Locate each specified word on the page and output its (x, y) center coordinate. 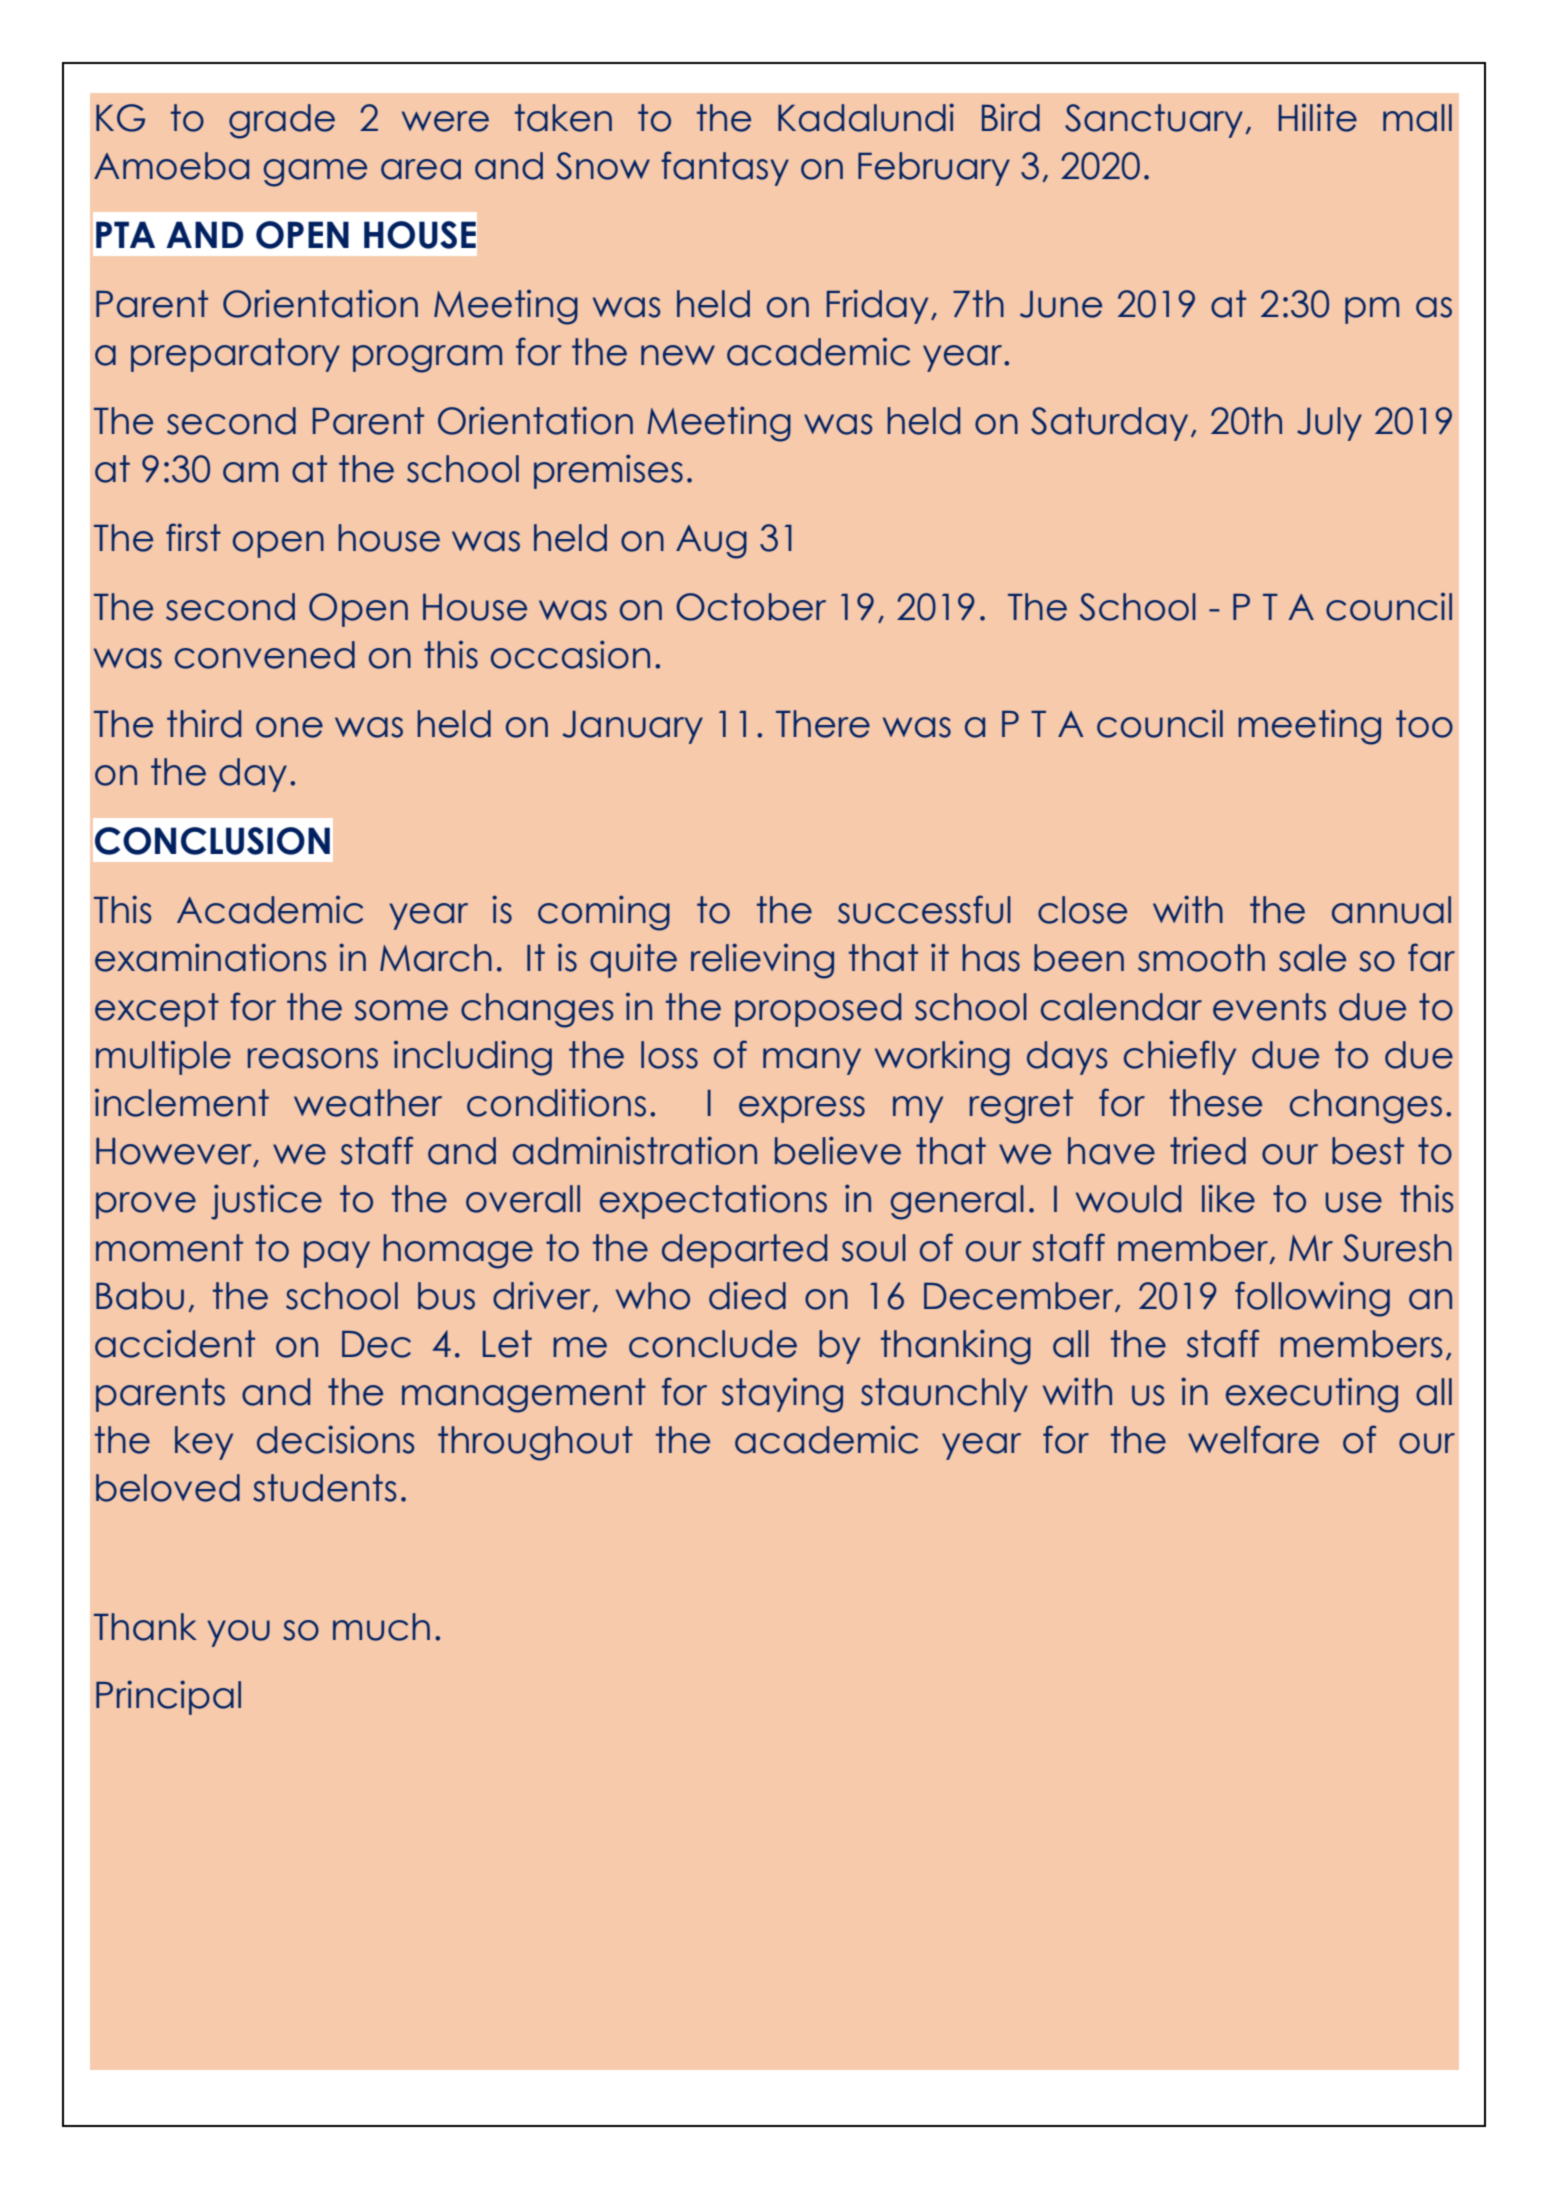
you (238, 1633)
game (315, 173)
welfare (1253, 1439)
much (381, 1627)
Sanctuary (1154, 121)
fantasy (725, 168)
